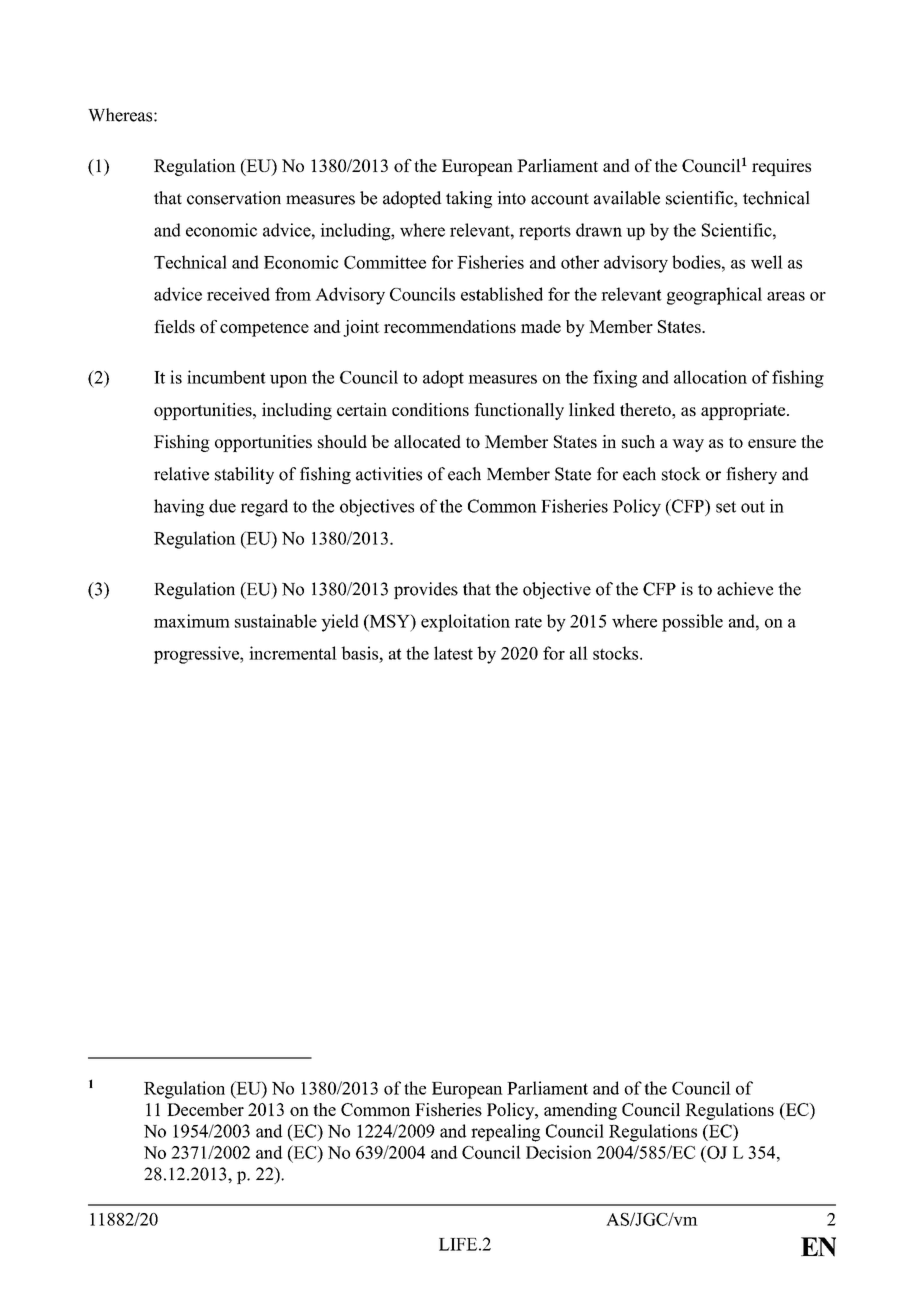 Image resolution: width=924 pixels, height=1308 pixels. Describe the element at coordinates (469, 199) in the screenshot. I see `taking` at that location.
